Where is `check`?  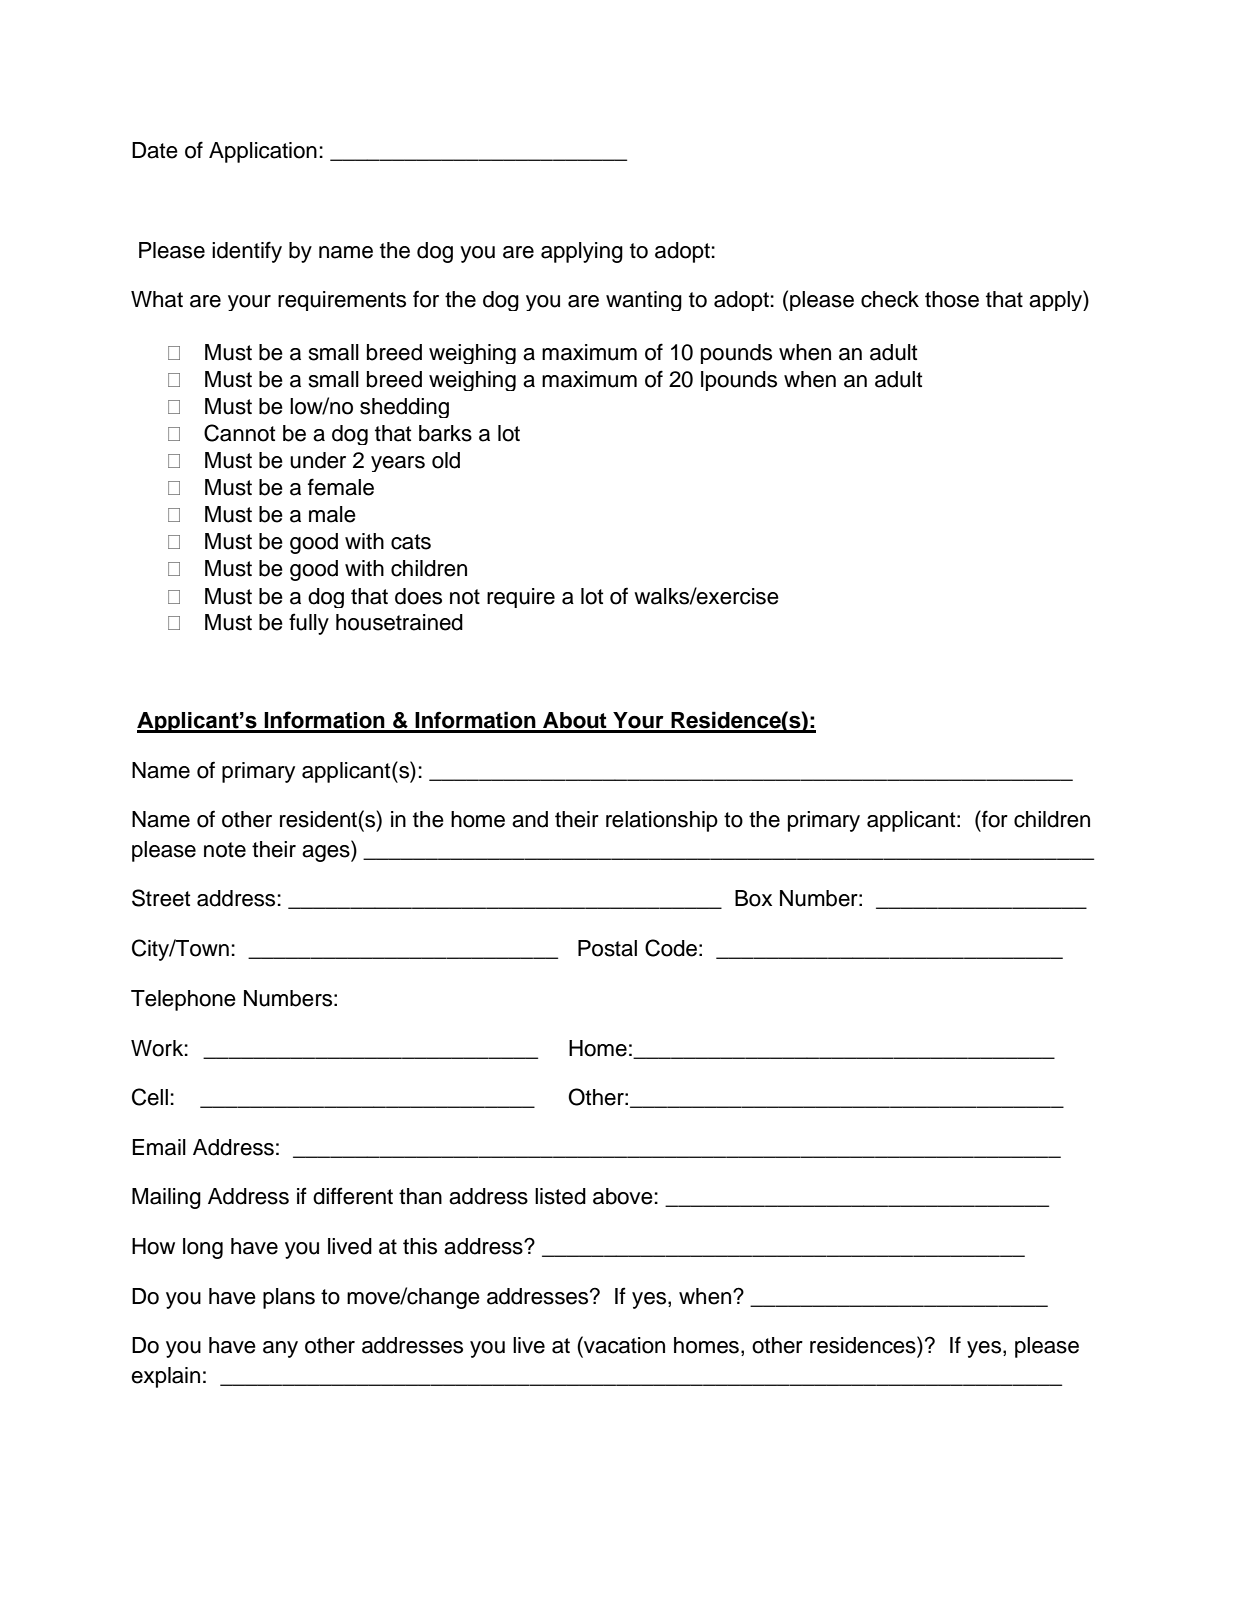 check is located at coordinates (890, 299).
